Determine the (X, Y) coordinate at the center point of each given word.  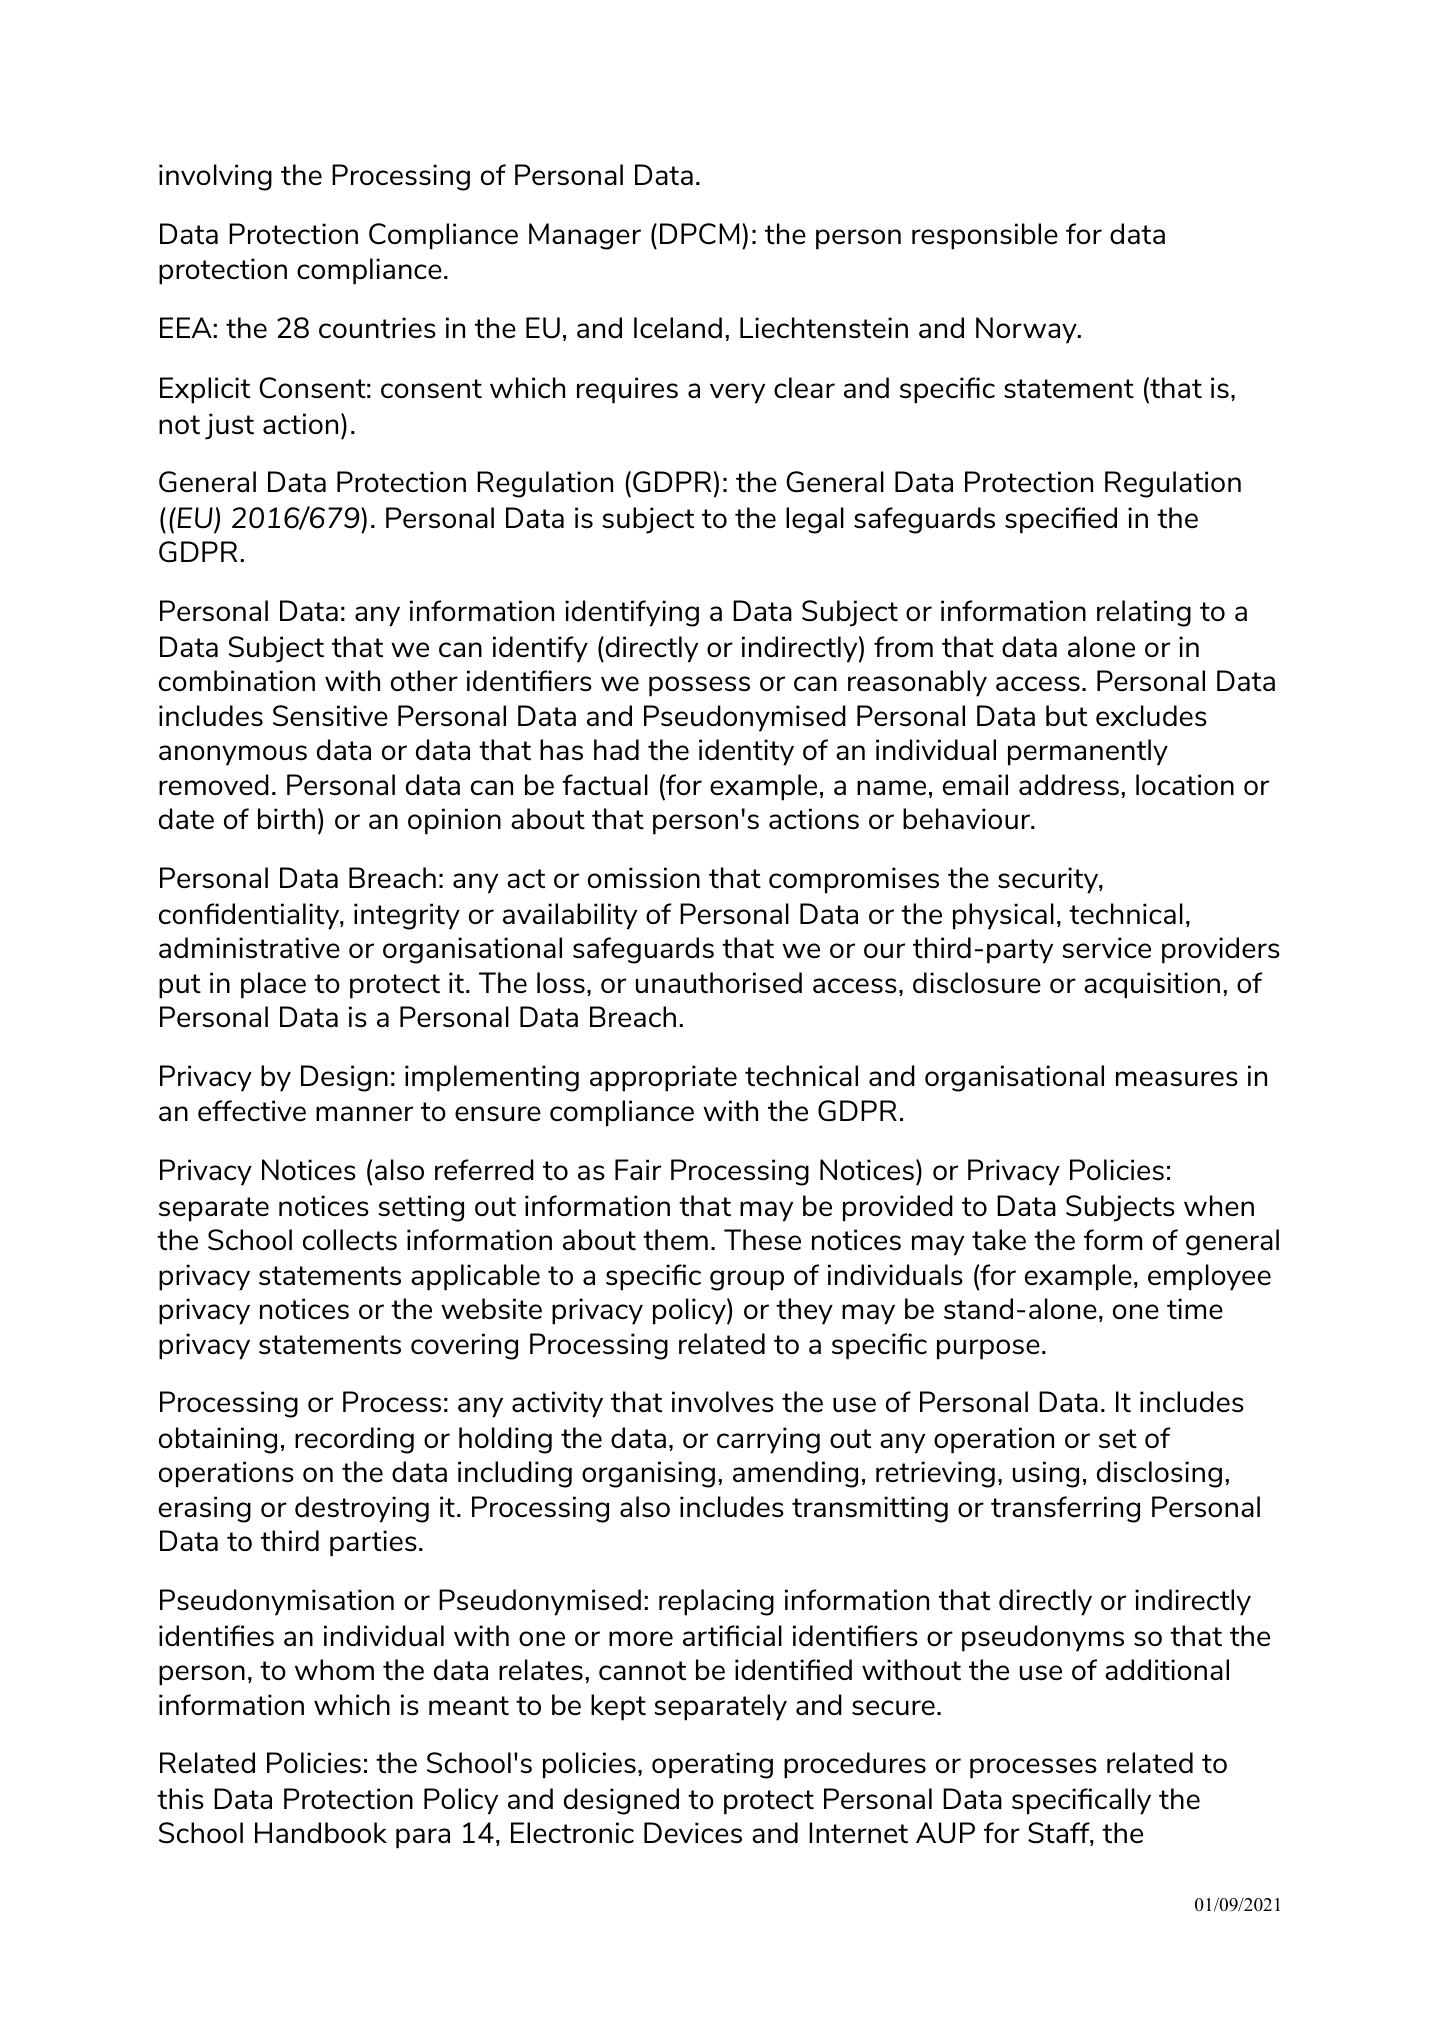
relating (1144, 613)
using (1046, 1474)
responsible (985, 236)
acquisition (1152, 985)
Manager (585, 236)
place (273, 985)
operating (712, 1765)
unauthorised (719, 982)
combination (237, 680)
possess (699, 686)
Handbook (321, 1832)
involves (723, 1401)
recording (354, 1440)
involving (215, 177)
